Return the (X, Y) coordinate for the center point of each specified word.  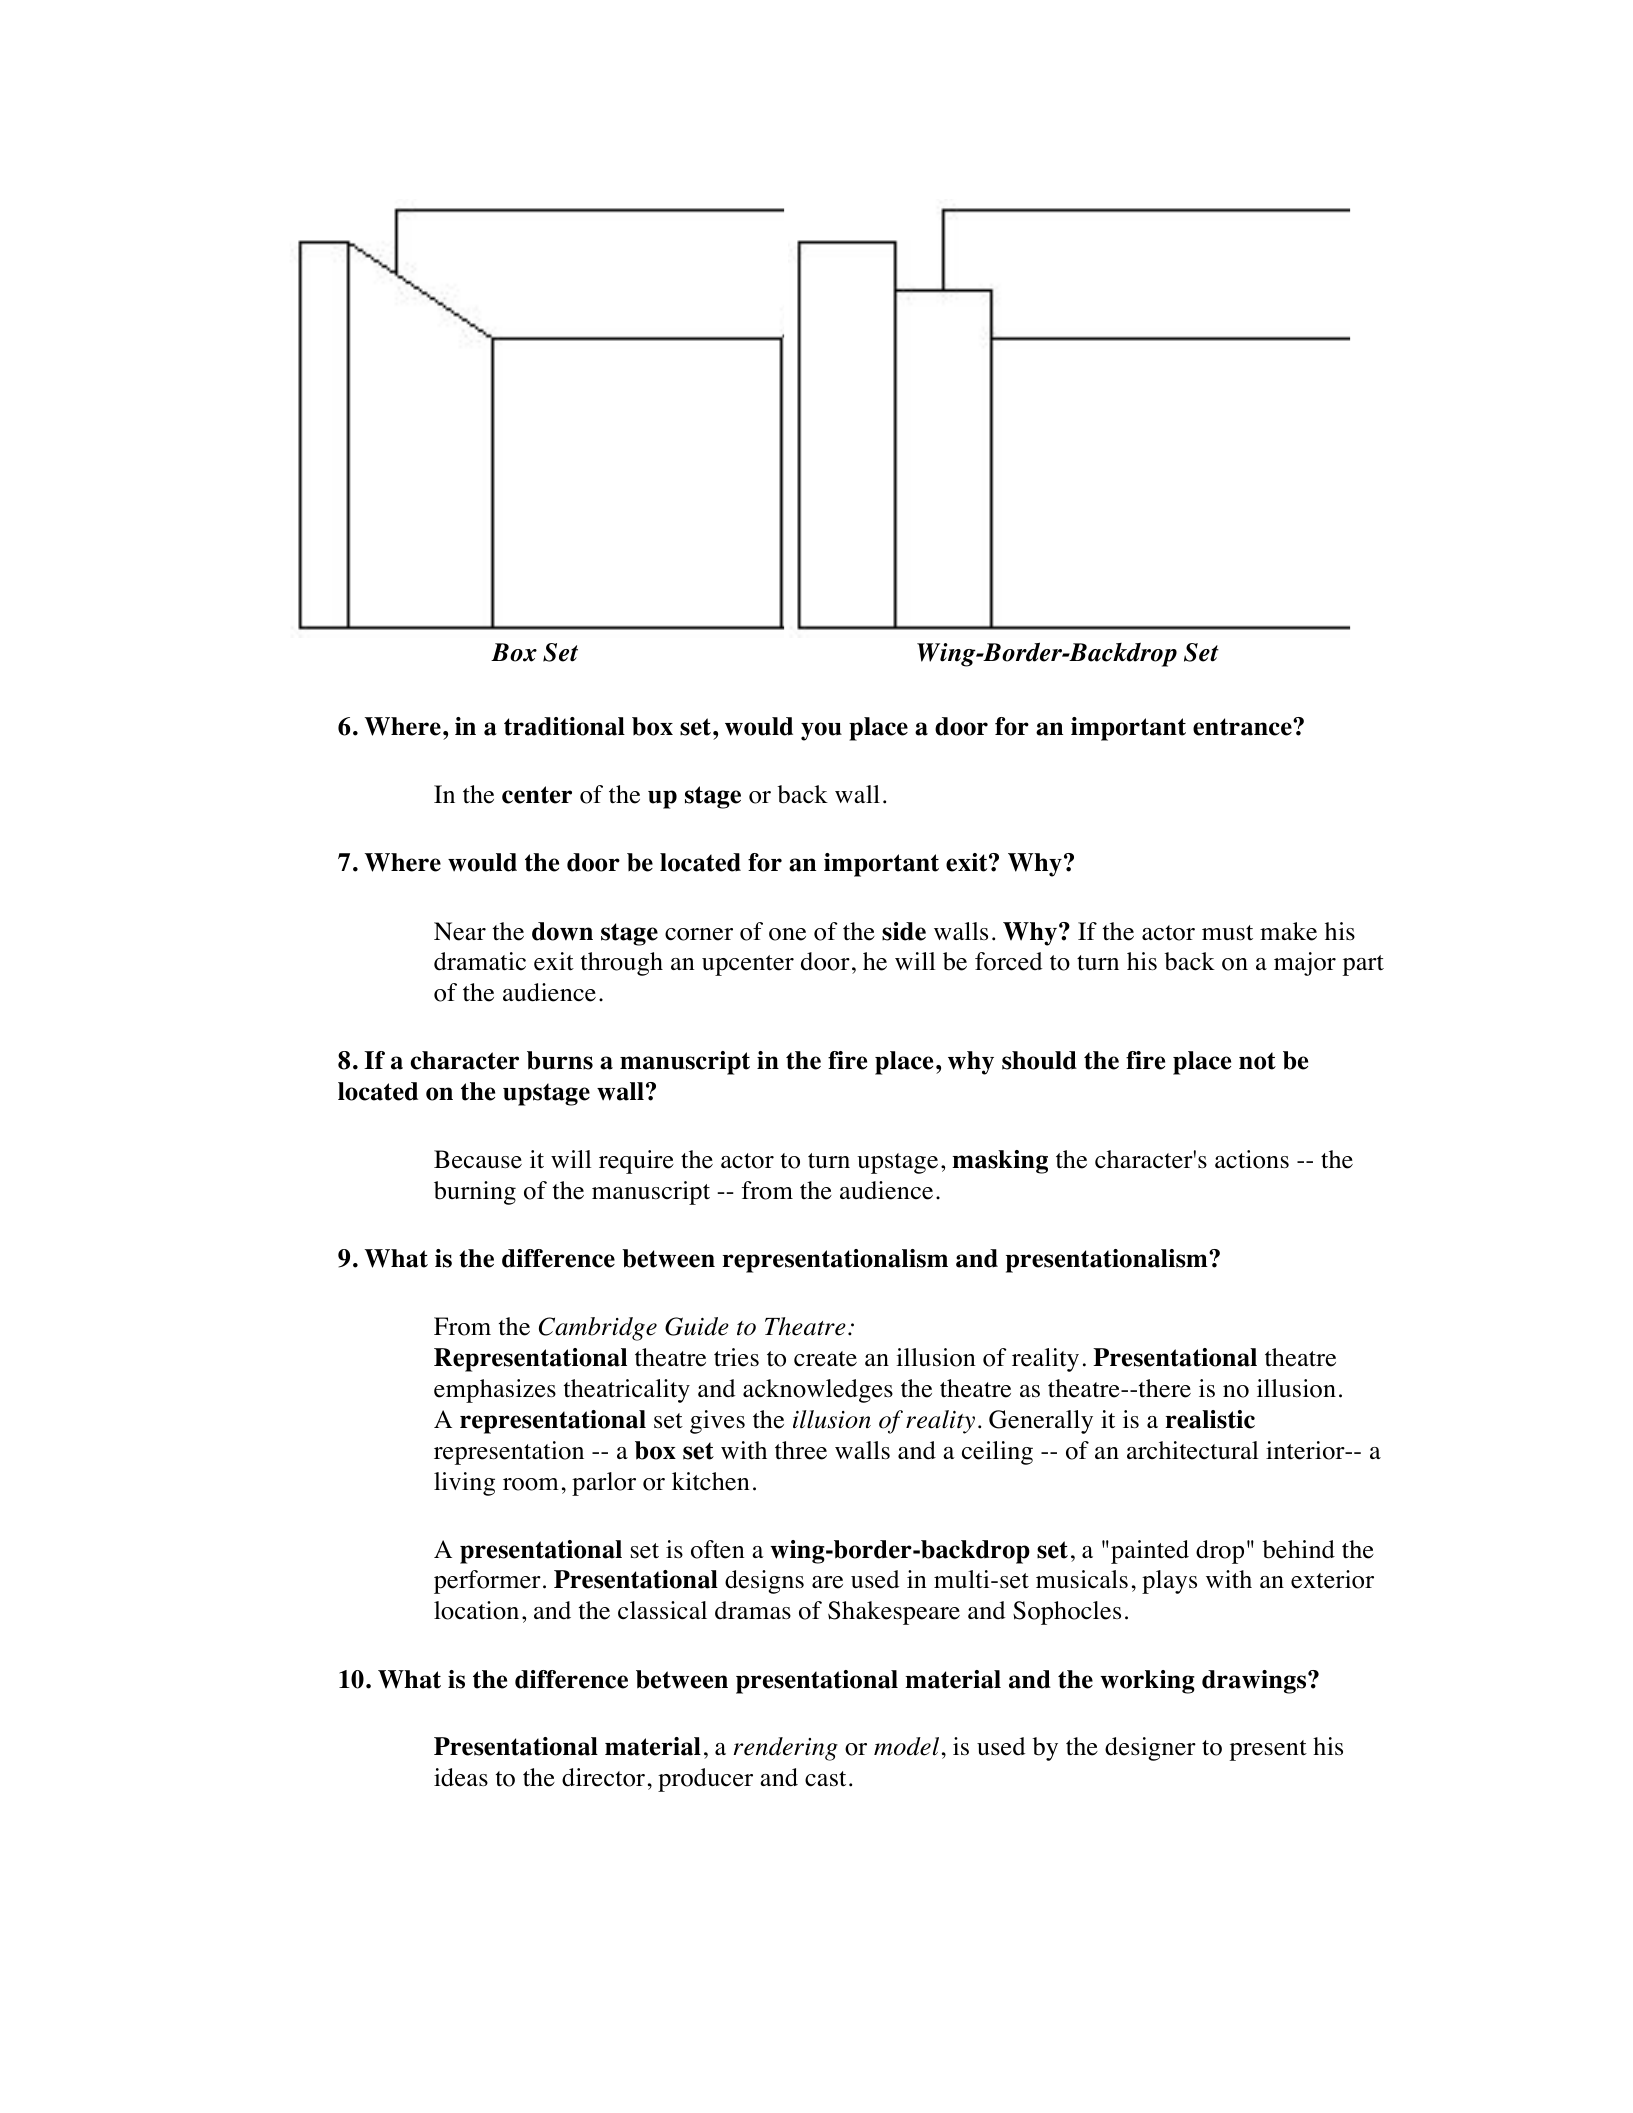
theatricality (627, 1391)
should (1039, 1060)
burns (560, 1060)
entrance (1243, 727)
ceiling (997, 1453)
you (821, 731)
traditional (564, 726)
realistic (1210, 1419)
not (1257, 1061)
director (603, 1777)
